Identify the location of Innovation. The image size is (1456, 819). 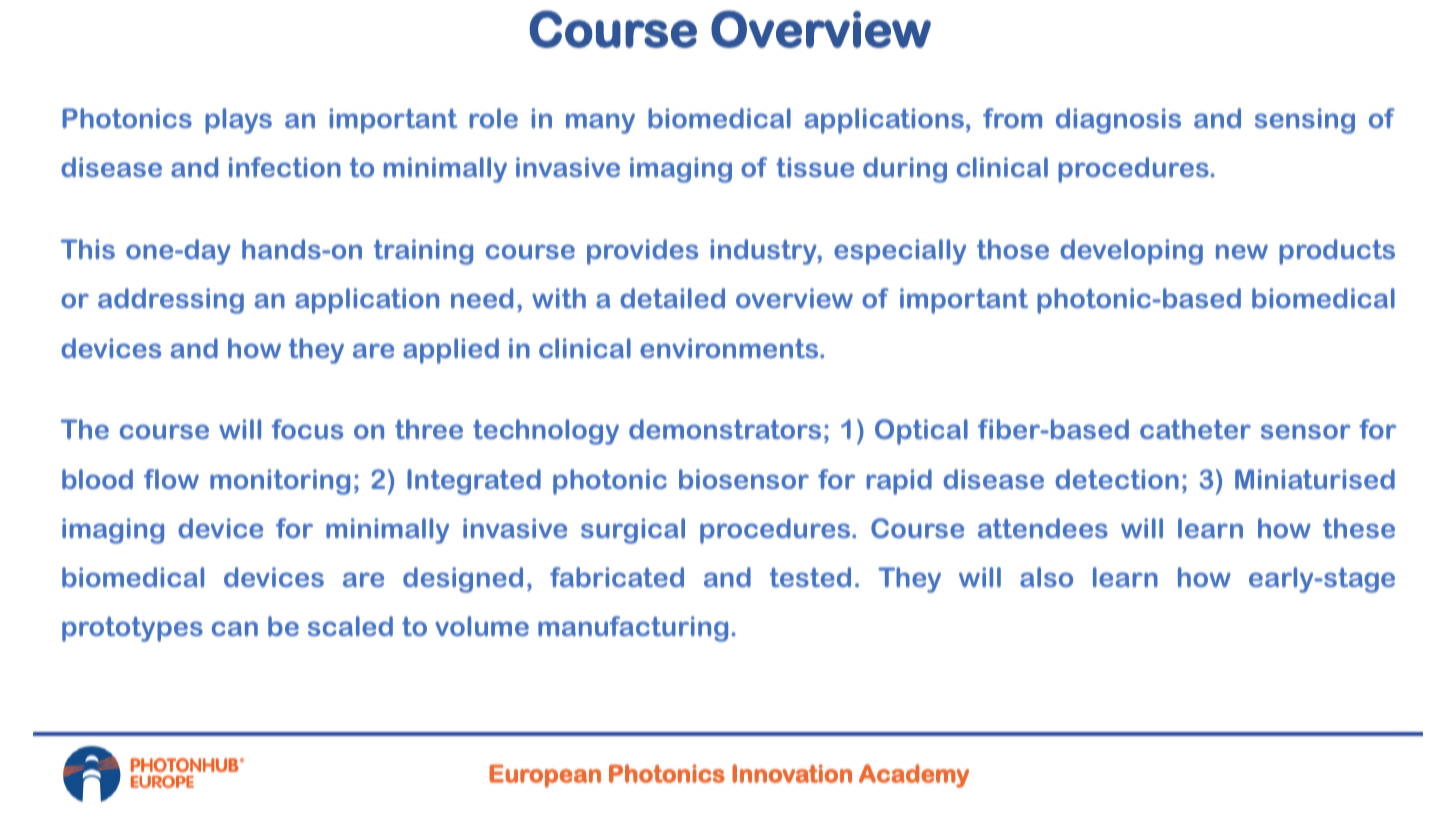
(792, 773).
